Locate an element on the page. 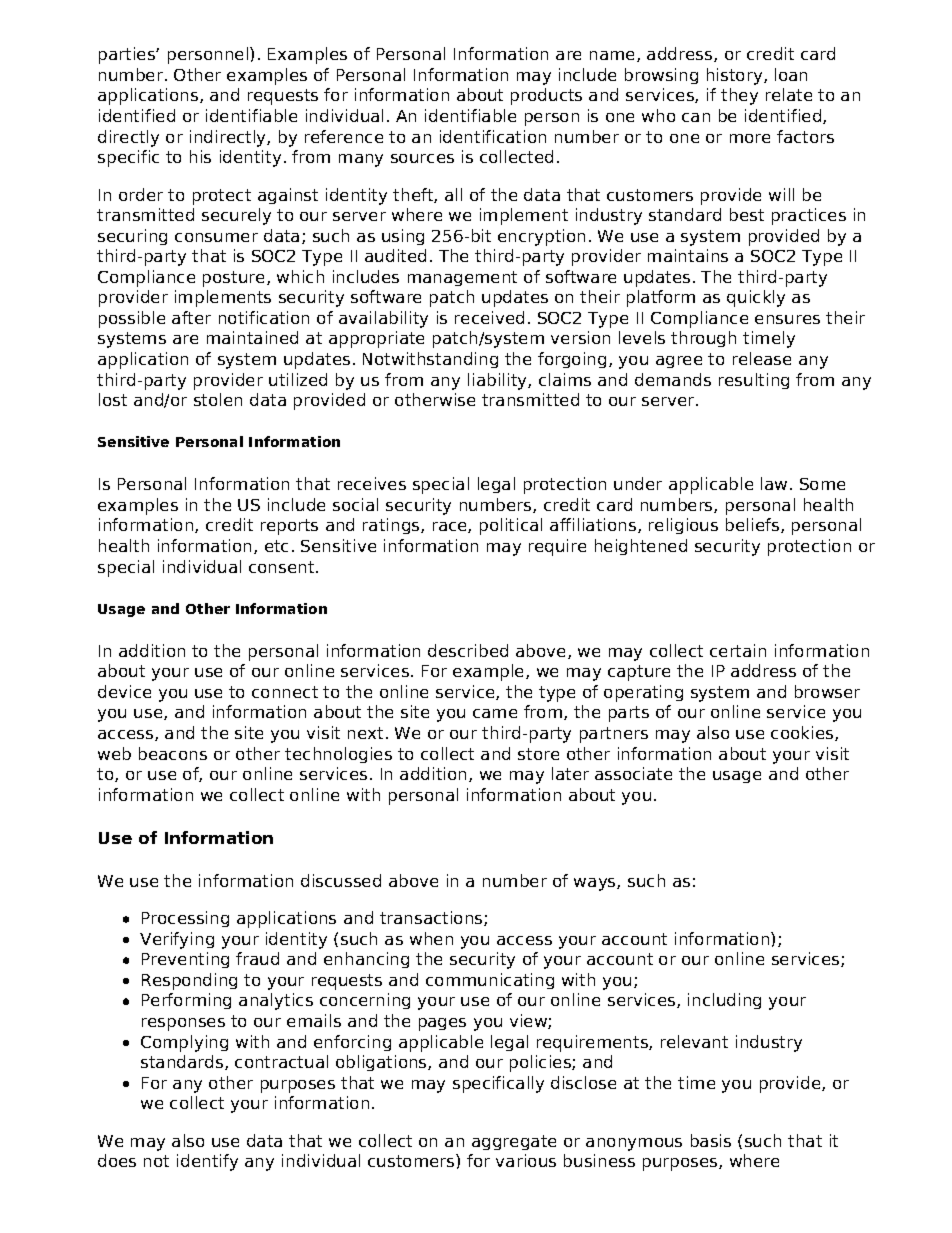 The image size is (952, 1233). identify is located at coordinates (207, 1162).
